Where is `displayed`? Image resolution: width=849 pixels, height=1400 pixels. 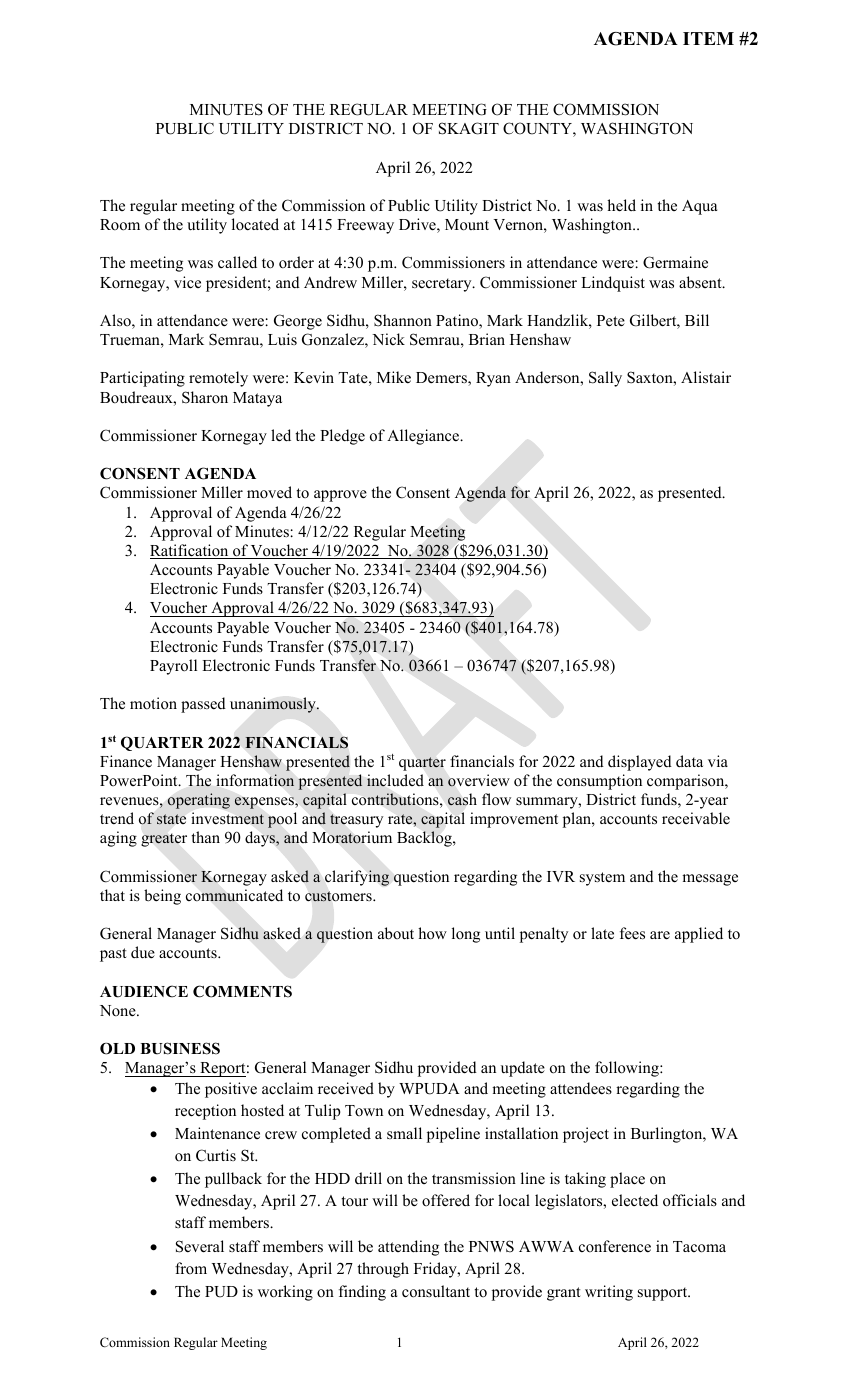 displayed is located at coordinates (640, 763).
